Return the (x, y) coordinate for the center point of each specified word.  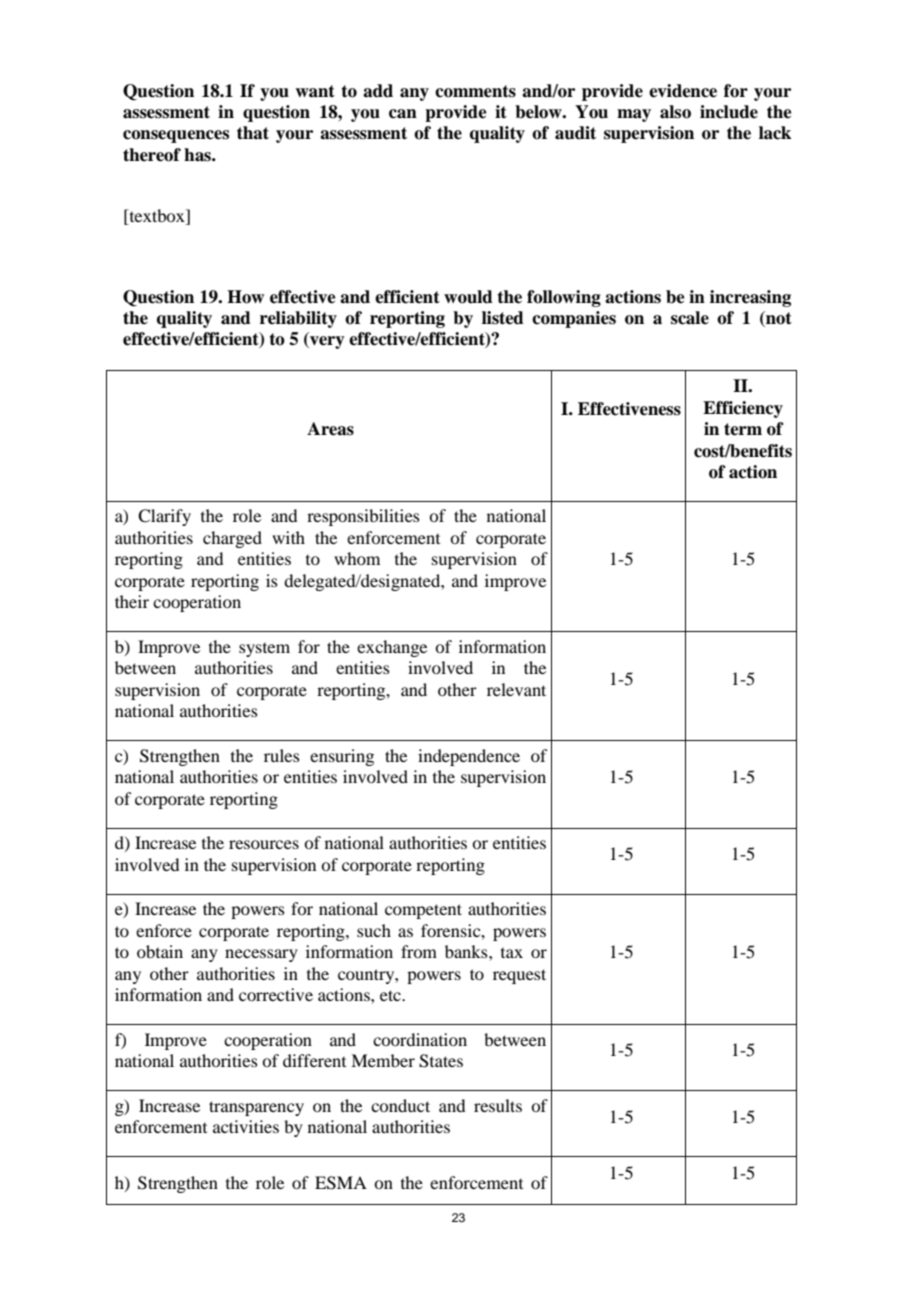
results (498, 1105)
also (675, 112)
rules (282, 755)
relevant (516, 689)
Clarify (164, 517)
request (519, 976)
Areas (330, 429)
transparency (256, 1108)
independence (469, 757)
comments (475, 91)
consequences (176, 136)
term (743, 429)
